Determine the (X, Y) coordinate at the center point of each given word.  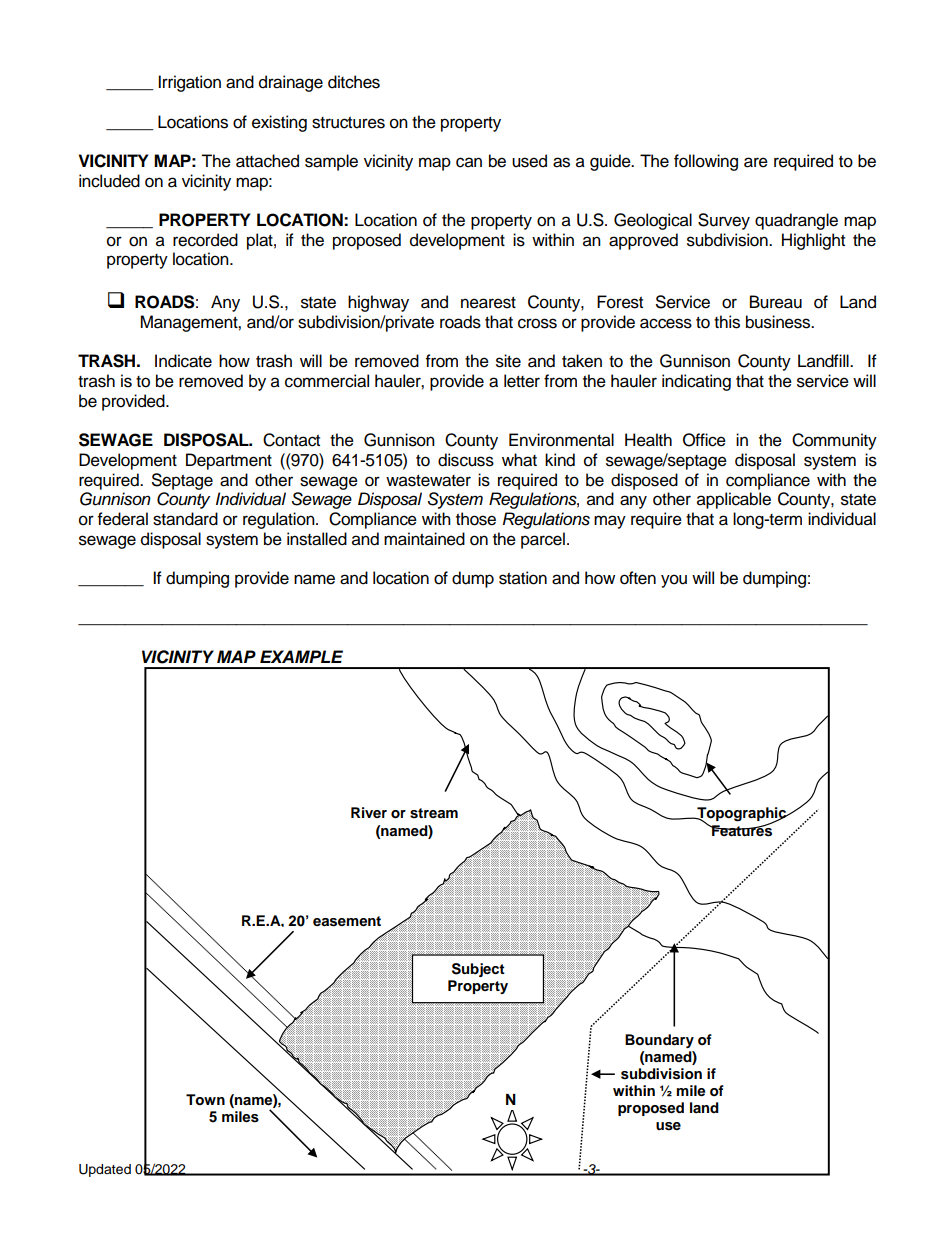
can (469, 162)
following (706, 162)
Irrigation (189, 83)
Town (205, 1100)
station (523, 578)
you (674, 581)
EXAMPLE (301, 656)
